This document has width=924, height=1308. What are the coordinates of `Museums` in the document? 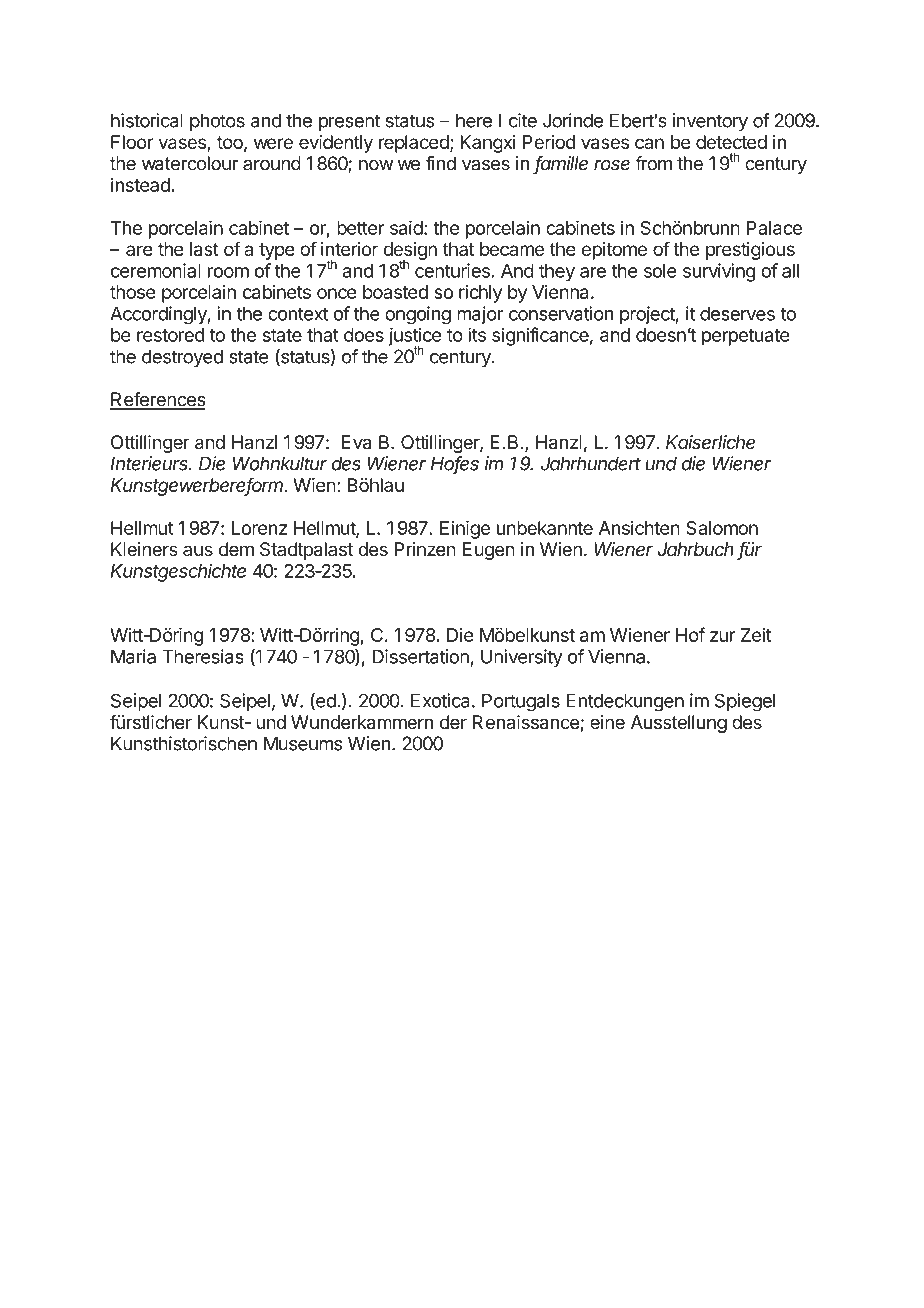 It's located at (303, 743).
